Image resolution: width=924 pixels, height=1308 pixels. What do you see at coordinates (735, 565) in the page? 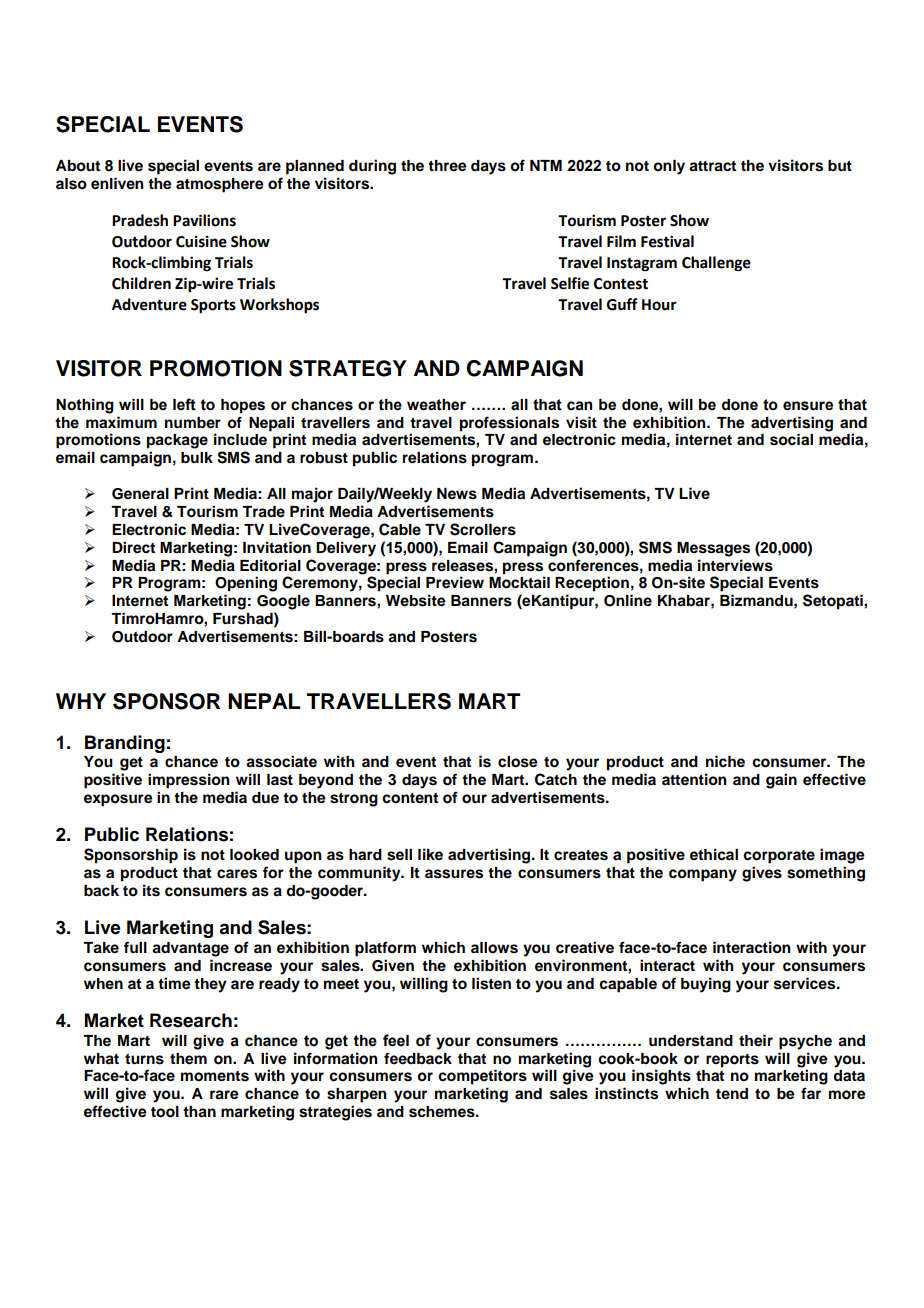
I see `interviews` at bounding box center [735, 565].
